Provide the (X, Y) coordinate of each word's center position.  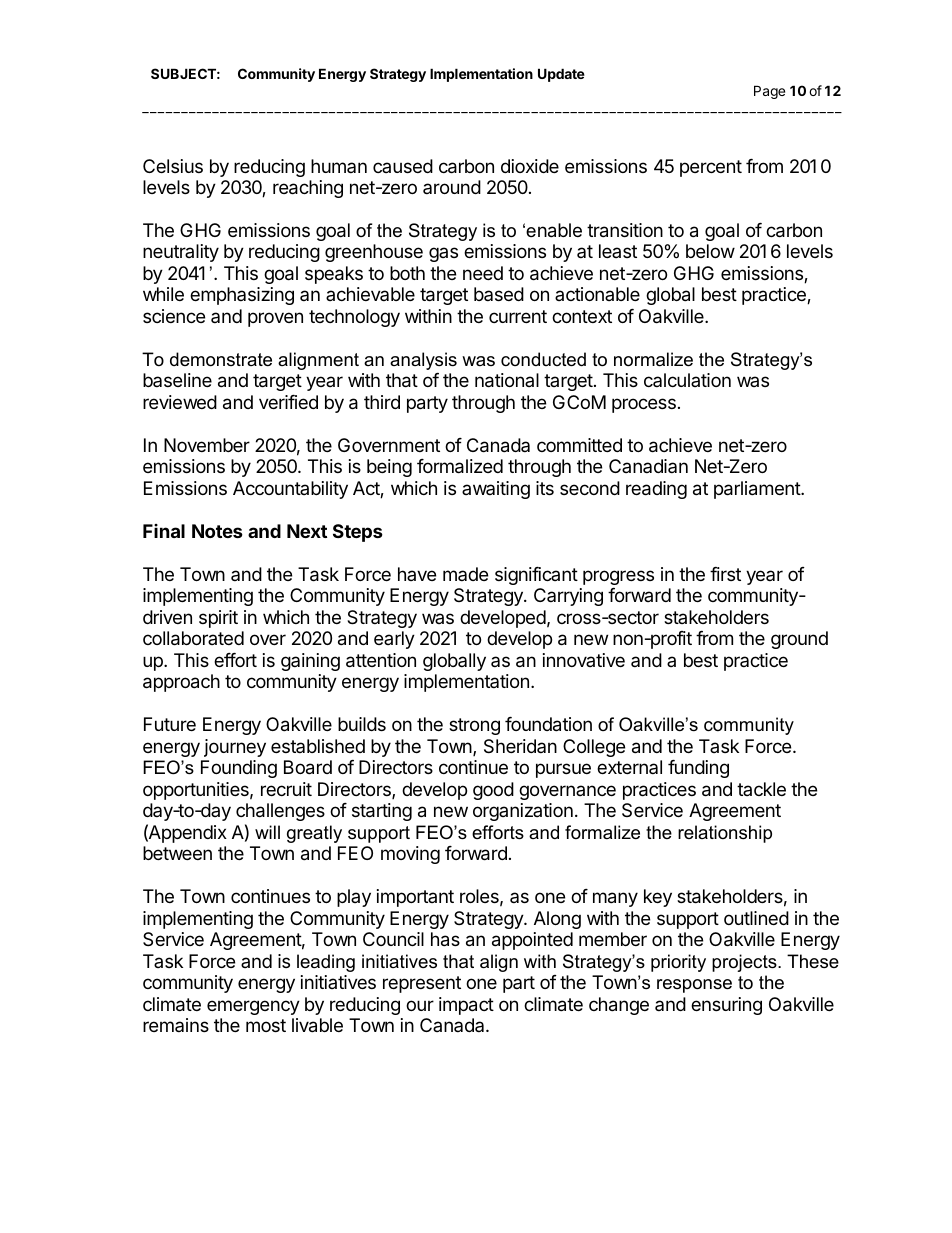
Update (561, 75)
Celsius (173, 166)
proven (275, 319)
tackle (761, 789)
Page (769, 92)
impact (466, 1006)
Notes (217, 531)
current (518, 316)
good (493, 791)
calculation (687, 380)
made (465, 574)
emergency (253, 1007)
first (725, 574)
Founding (239, 769)
